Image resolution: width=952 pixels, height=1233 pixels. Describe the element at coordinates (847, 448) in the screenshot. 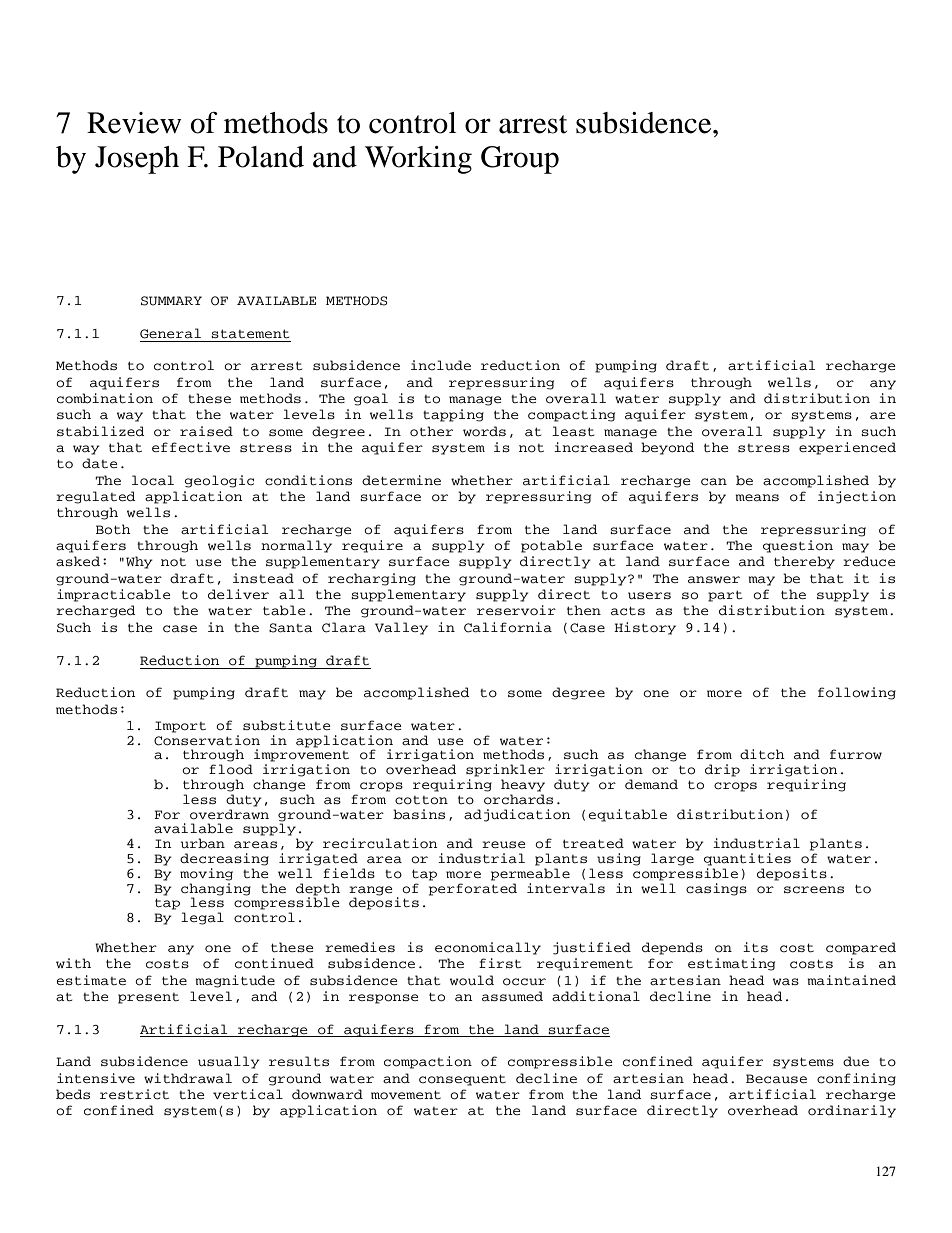

I see `experienced` at that location.
